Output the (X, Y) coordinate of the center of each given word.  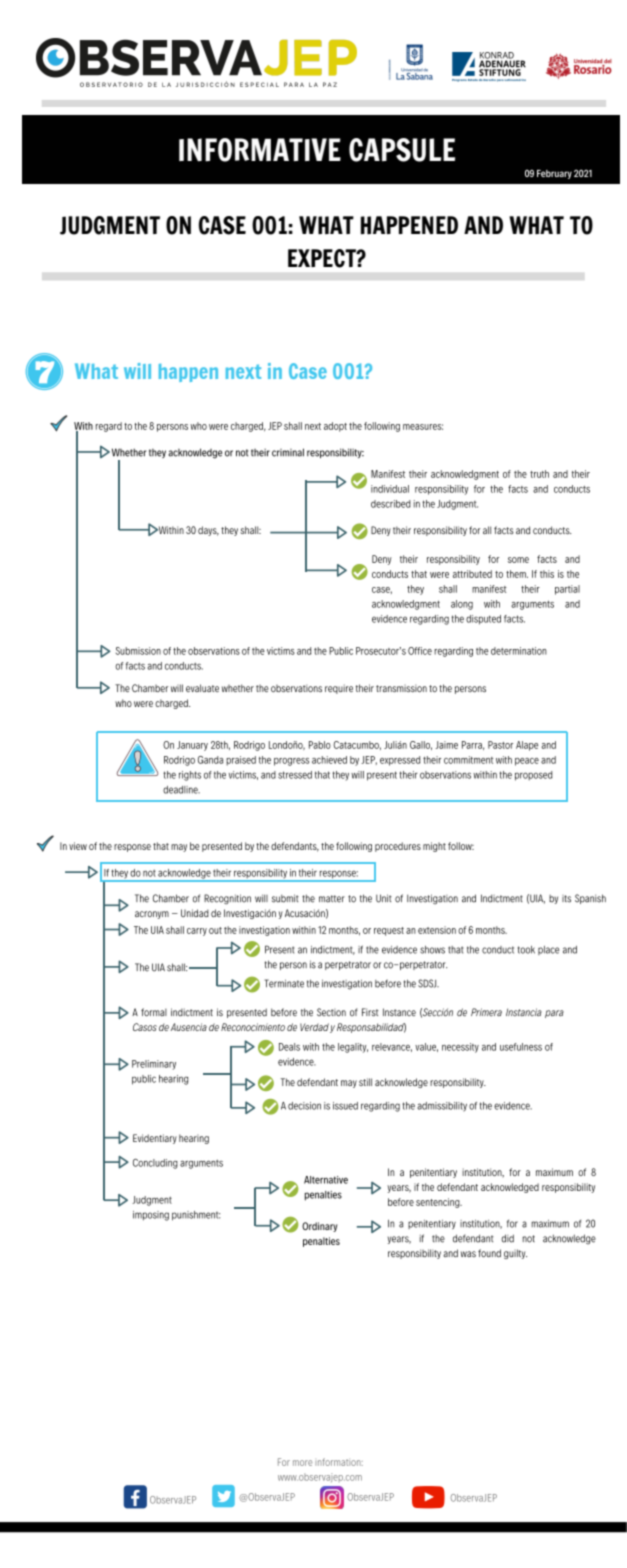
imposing (151, 1216)
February (554, 174)
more (302, 1463)
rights (190, 776)
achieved (329, 760)
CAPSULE (402, 150)
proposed (533, 776)
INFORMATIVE (260, 150)
